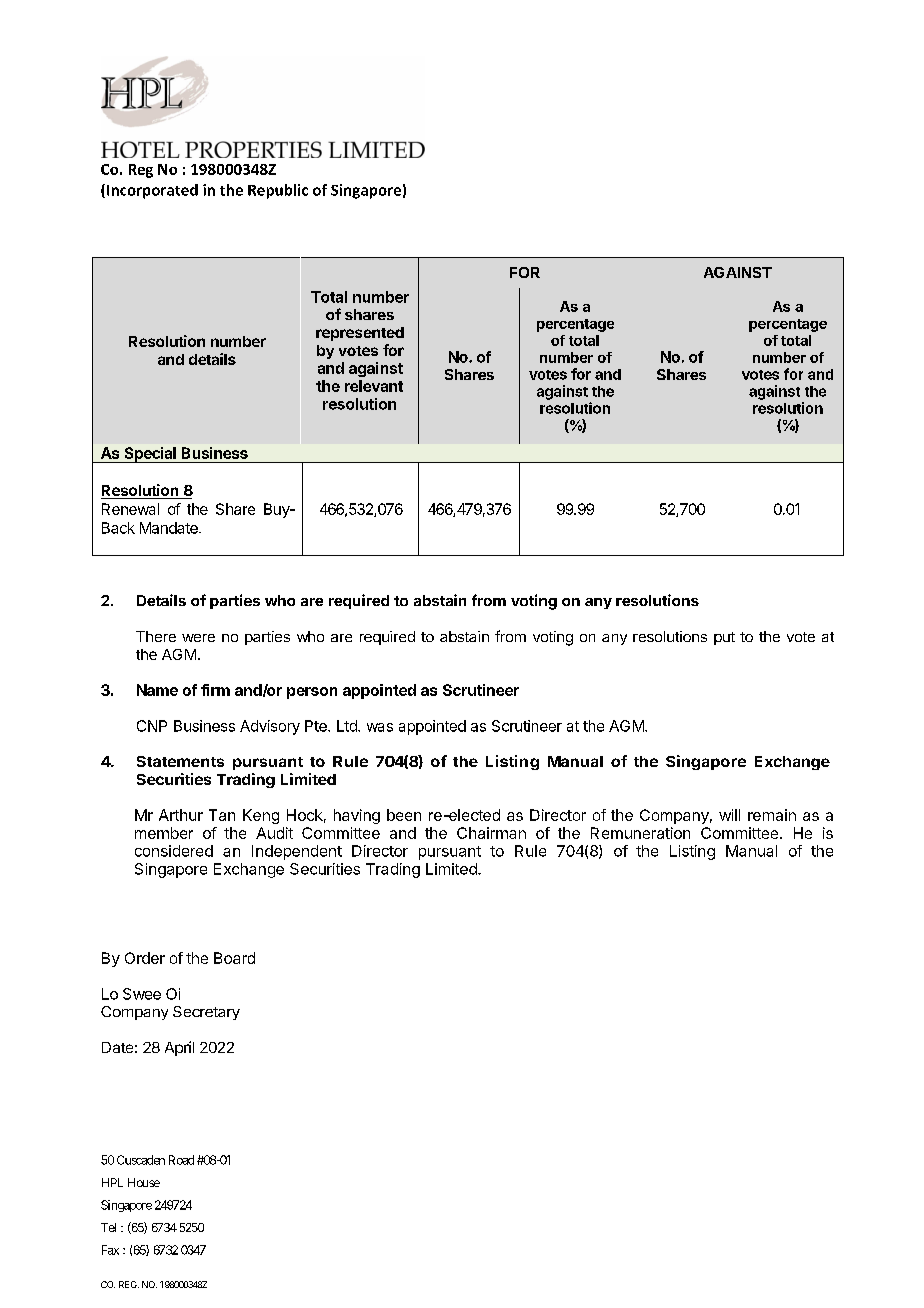 This screenshot has width=924, height=1308. I want to click on House, so click(144, 1182).
